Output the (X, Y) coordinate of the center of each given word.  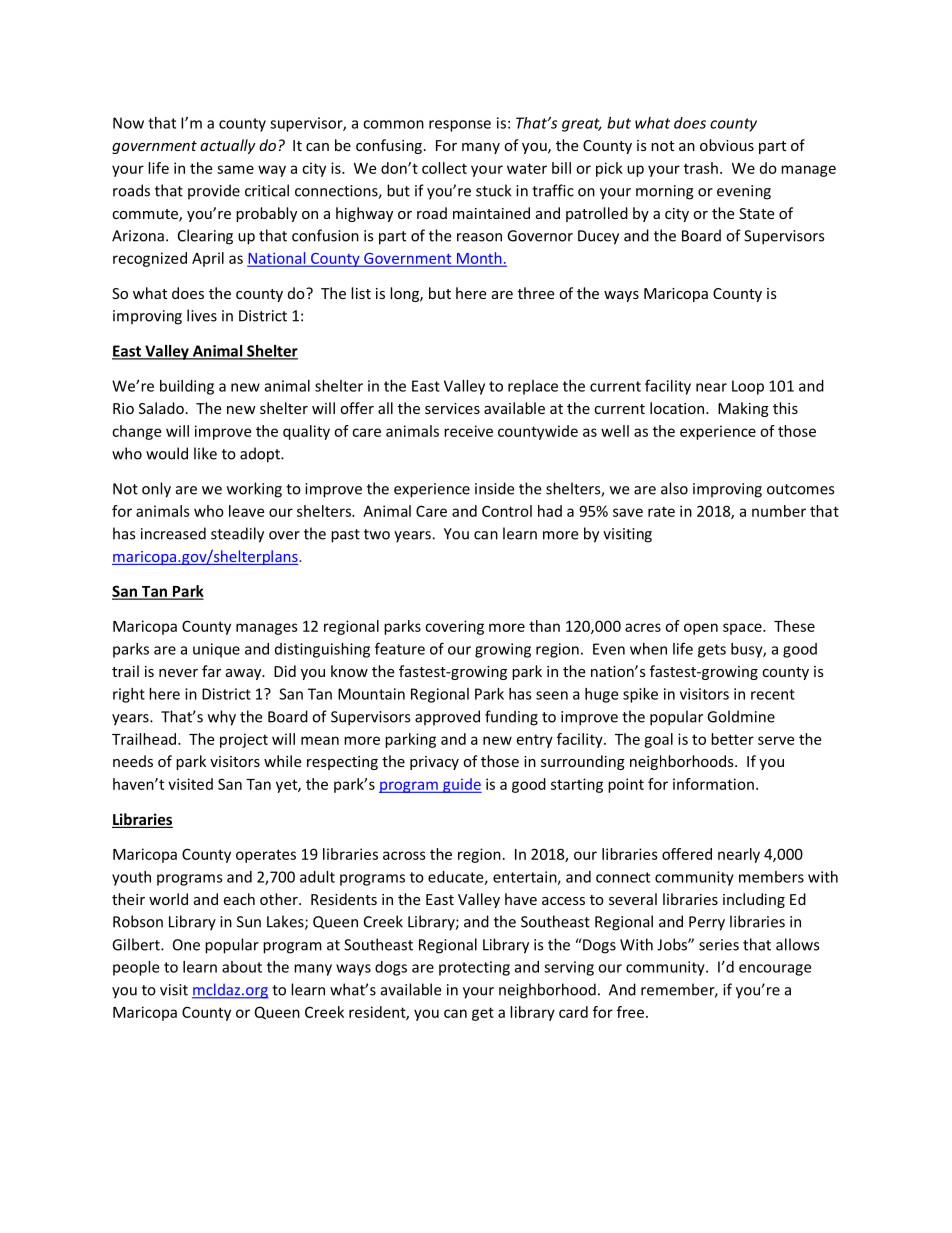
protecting (474, 968)
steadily (237, 535)
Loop (748, 387)
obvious (727, 145)
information (713, 784)
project (244, 740)
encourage (775, 970)
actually (228, 146)
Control (507, 511)
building (187, 387)
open (701, 629)
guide (461, 785)
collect (444, 168)
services (452, 408)
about (242, 967)
